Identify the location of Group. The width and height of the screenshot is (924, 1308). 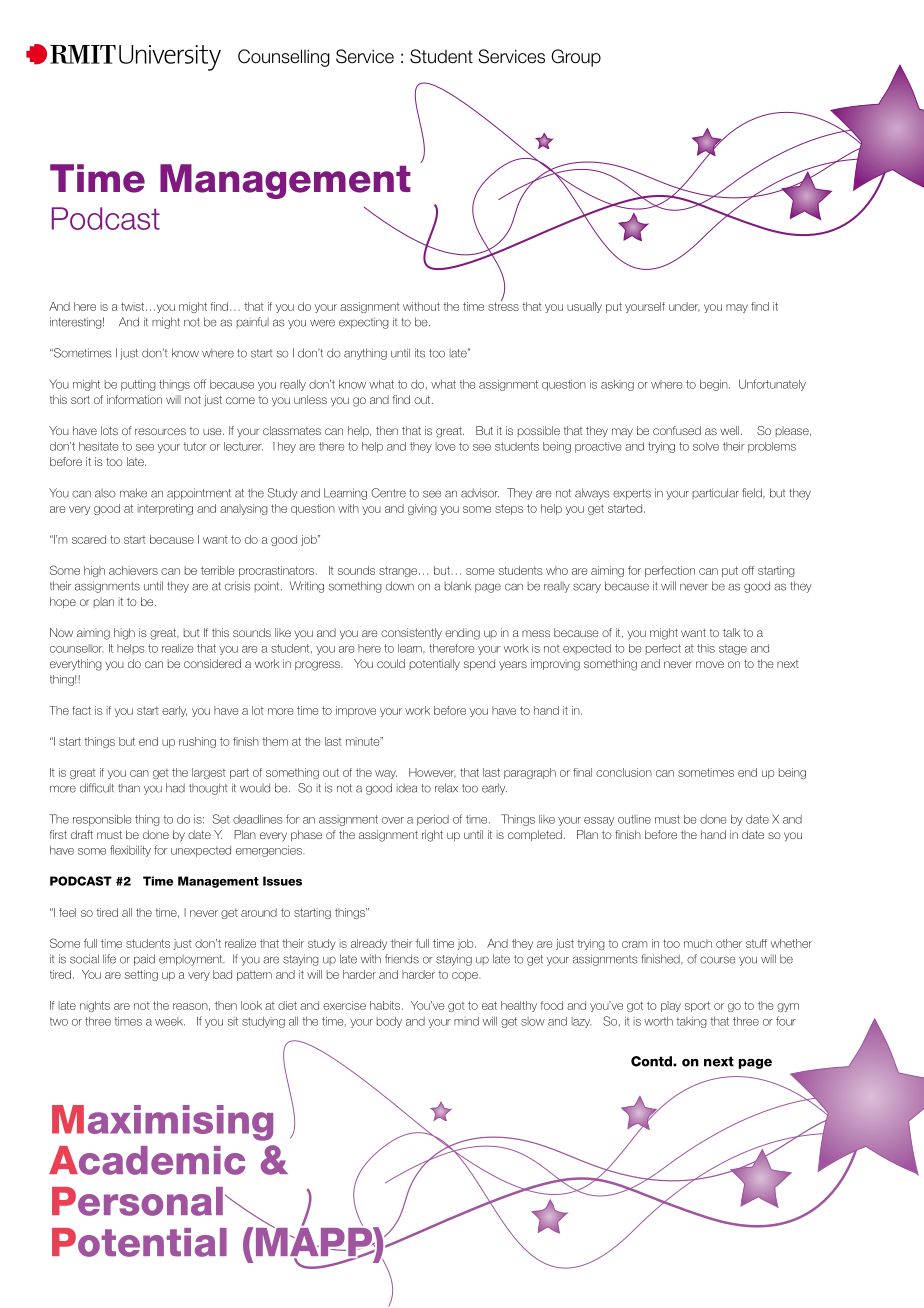
(576, 58).
